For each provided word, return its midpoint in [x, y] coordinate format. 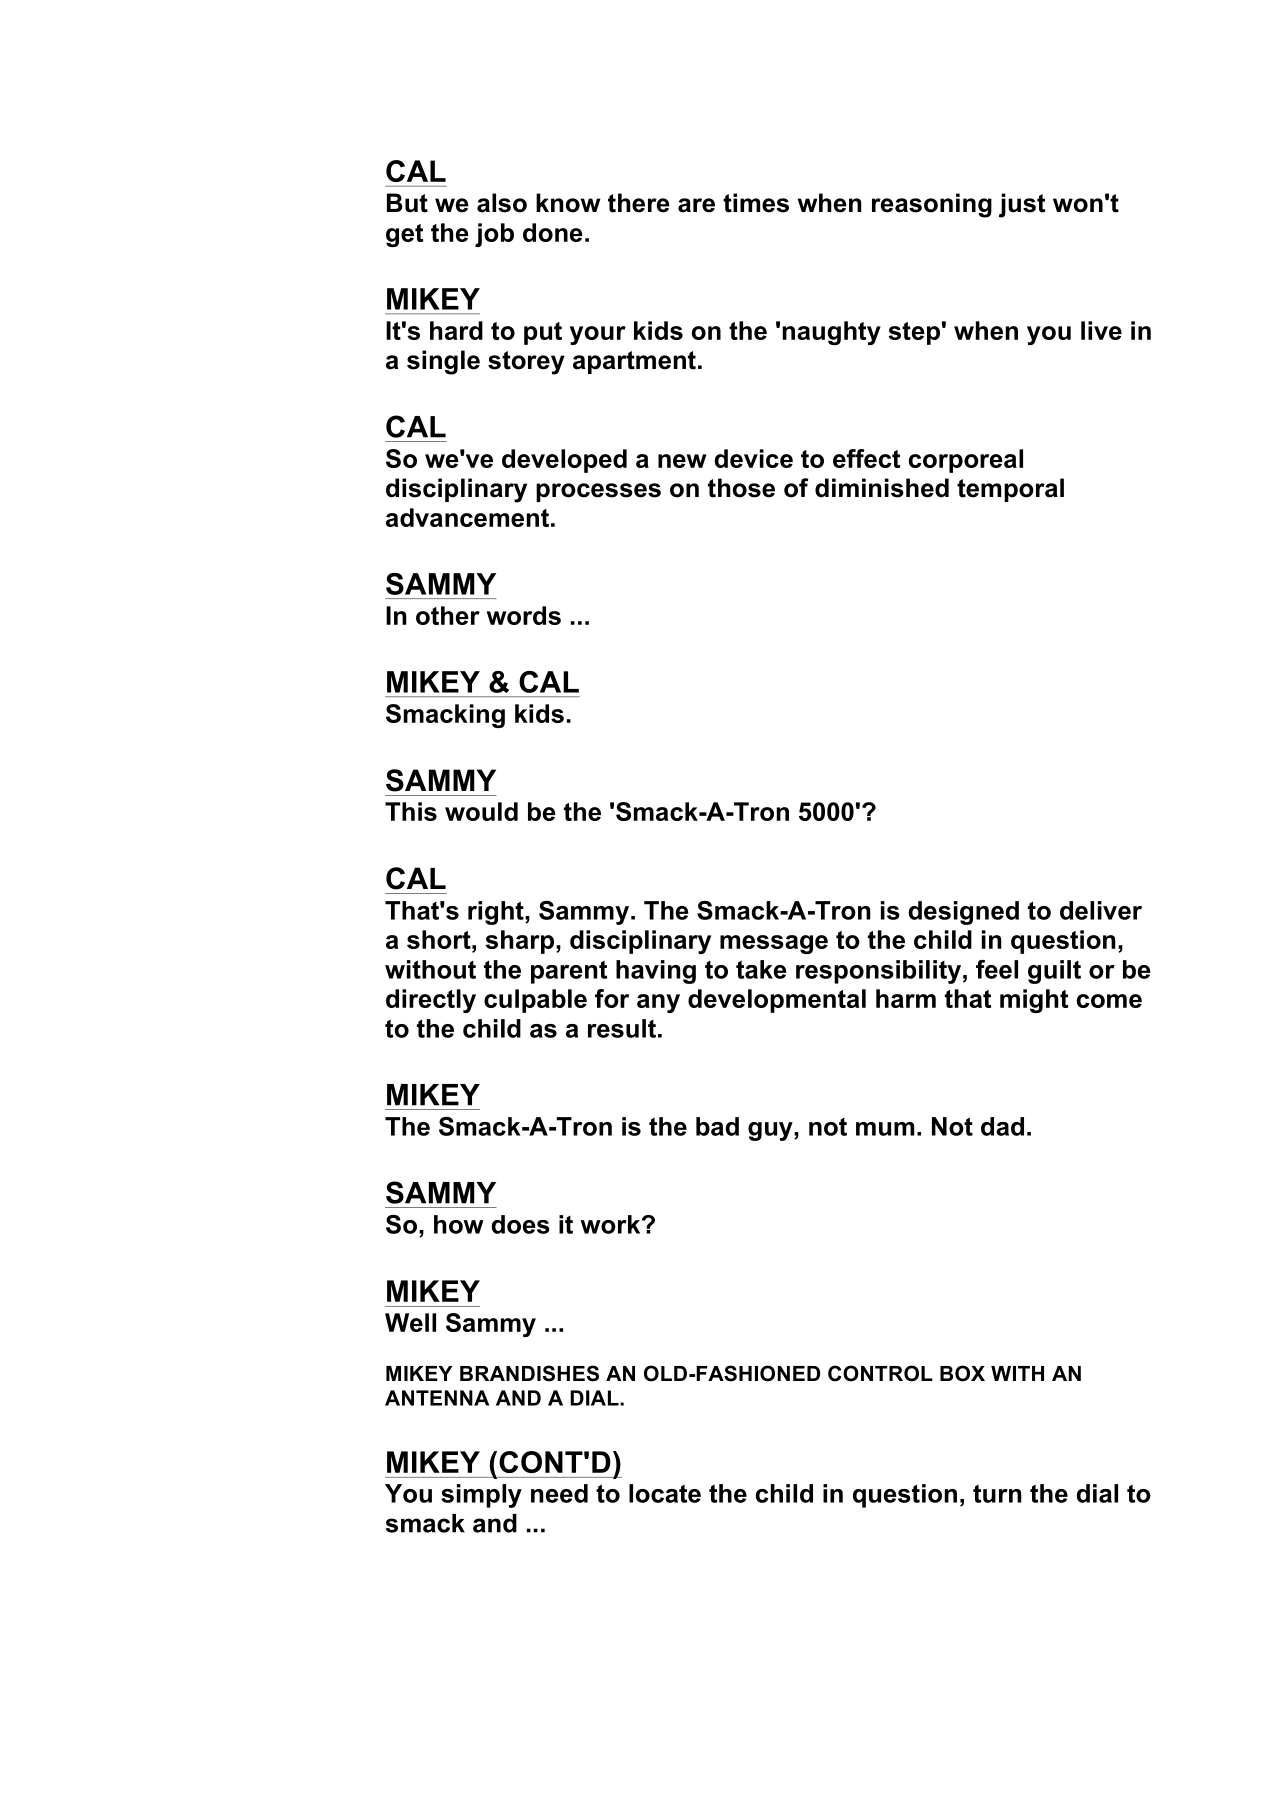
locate [665, 1493]
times [756, 203]
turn [997, 1493]
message [774, 944]
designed [964, 913]
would [481, 811]
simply [481, 1496]
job [494, 235]
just [1022, 205]
